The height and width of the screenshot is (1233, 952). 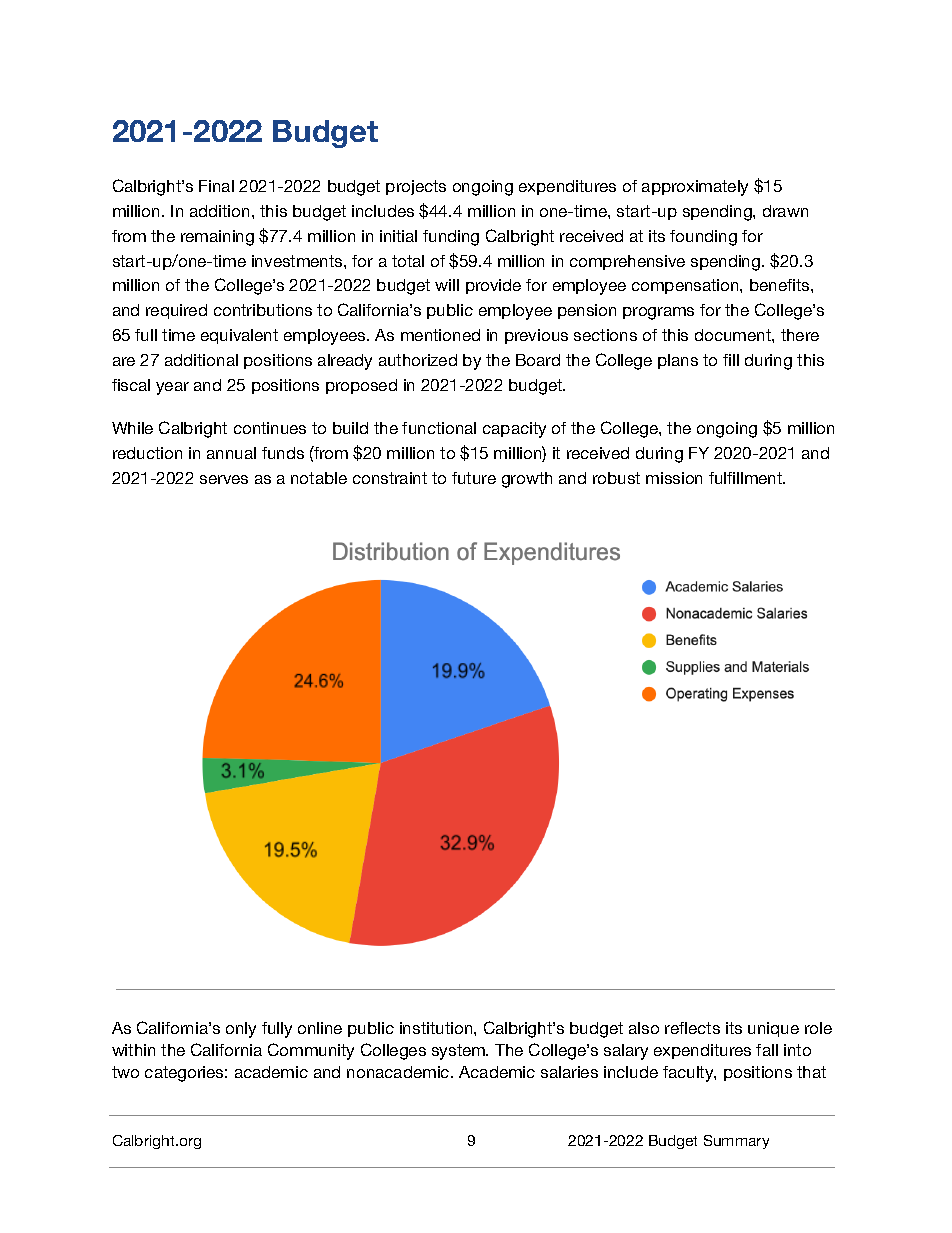 What do you see at coordinates (217, 238) in the screenshot?
I see `remaining` at bounding box center [217, 238].
